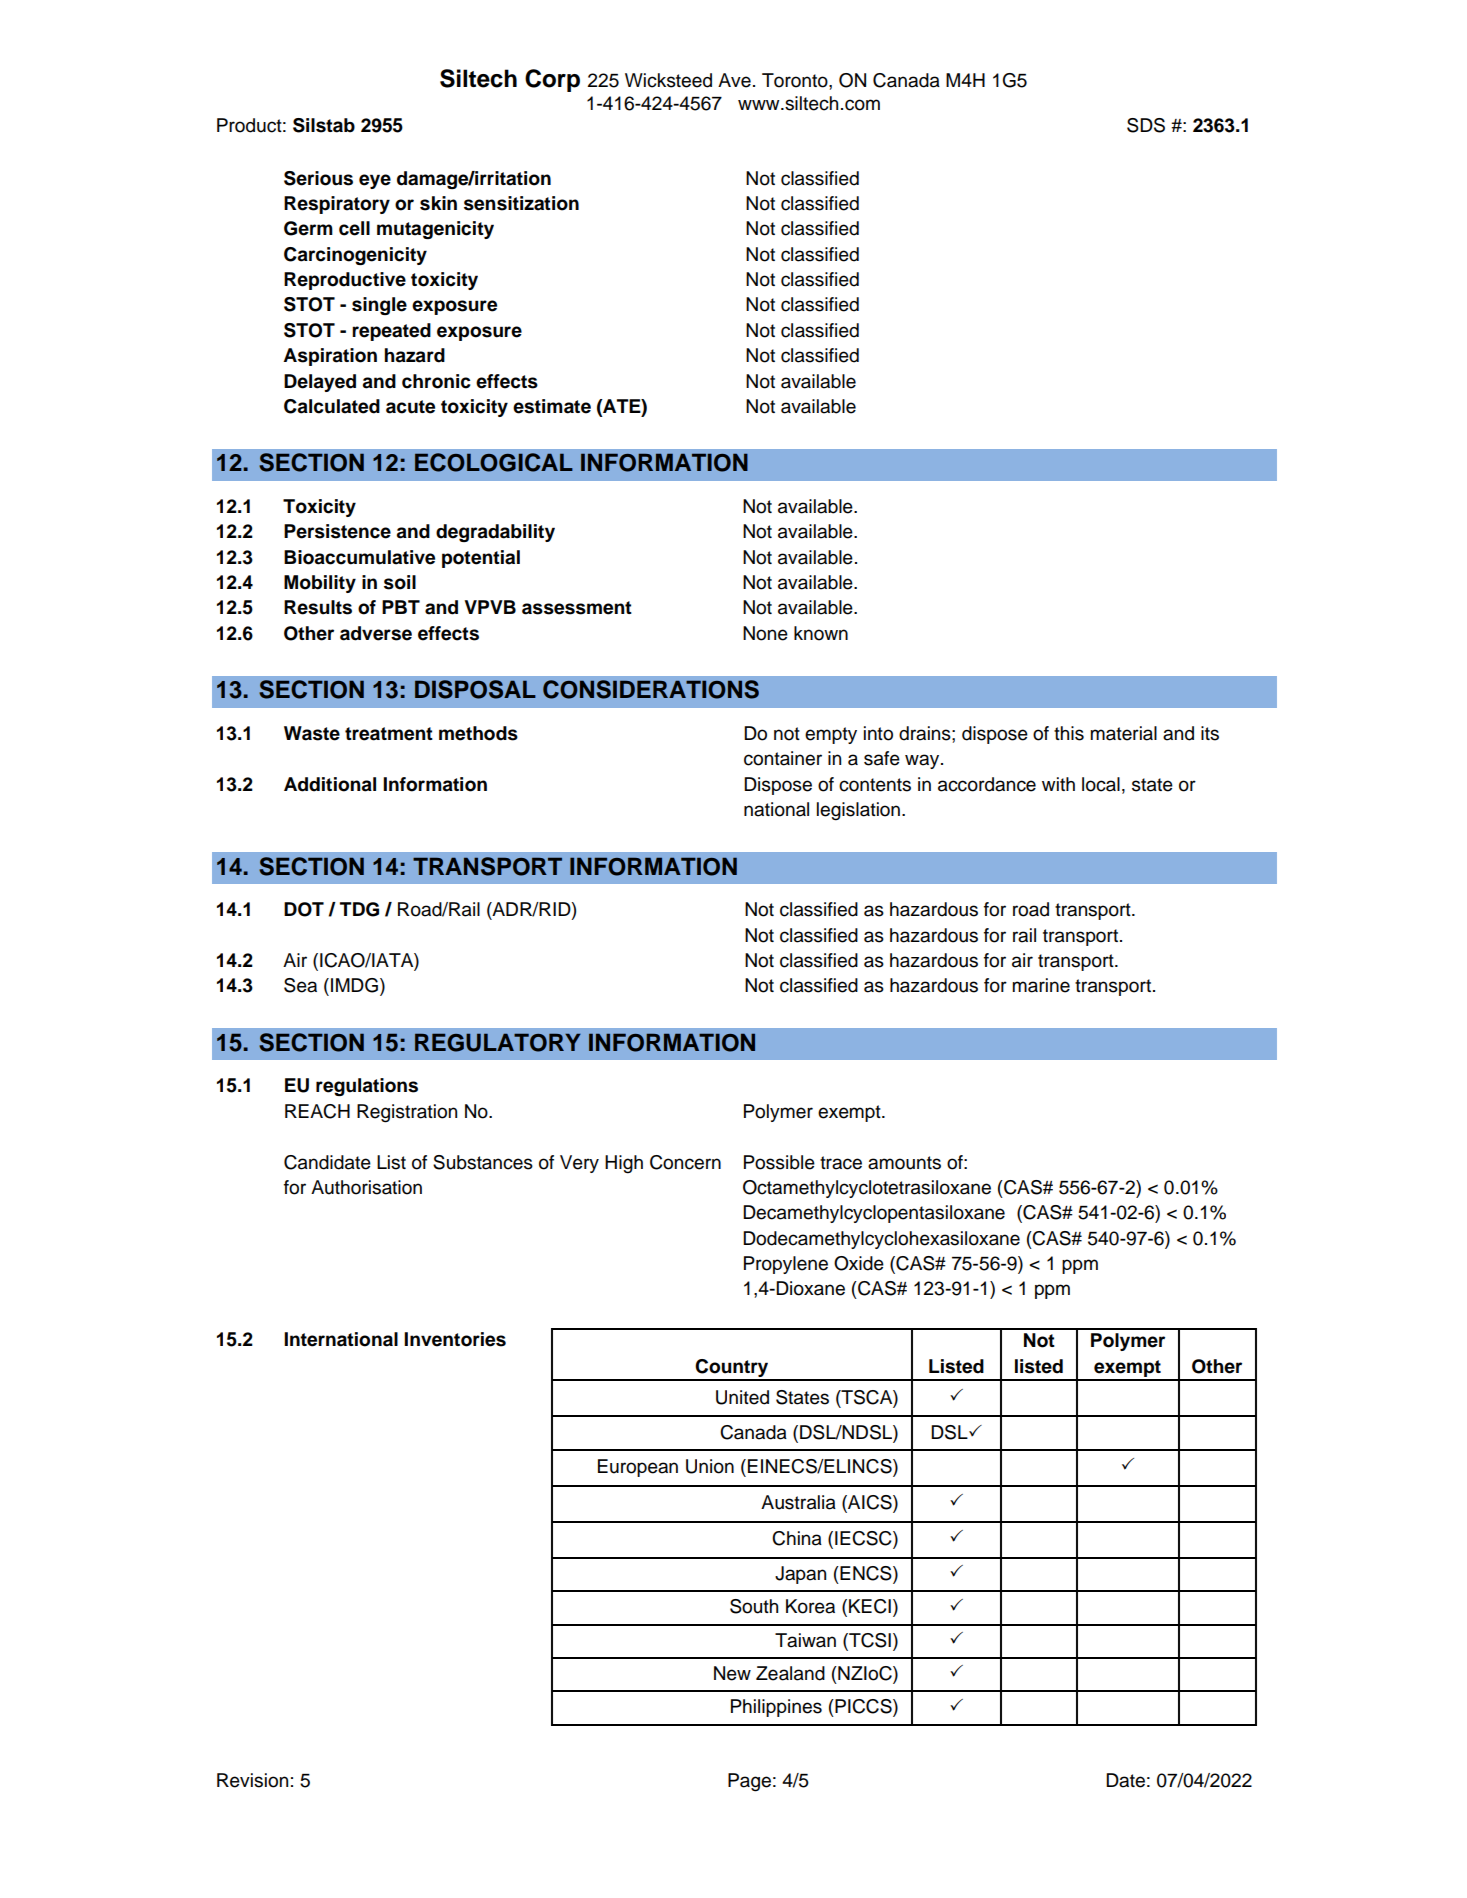 This screenshot has width=1467, height=1898. What do you see at coordinates (742, 1397) in the screenshot?
I see `United` at bounding box center [742, 1397].
